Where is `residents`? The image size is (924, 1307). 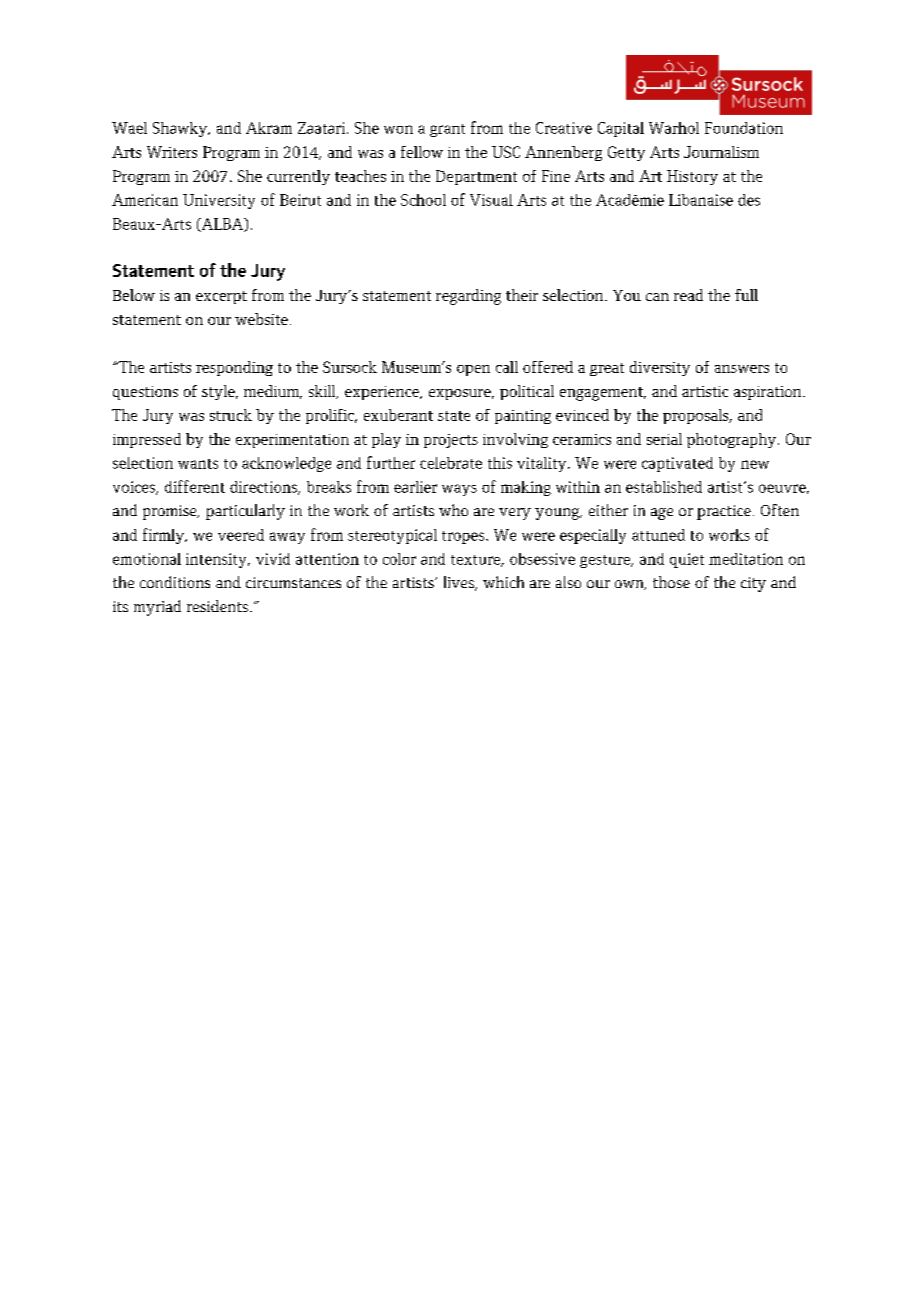
residents is located at coordinates (217, 606).
